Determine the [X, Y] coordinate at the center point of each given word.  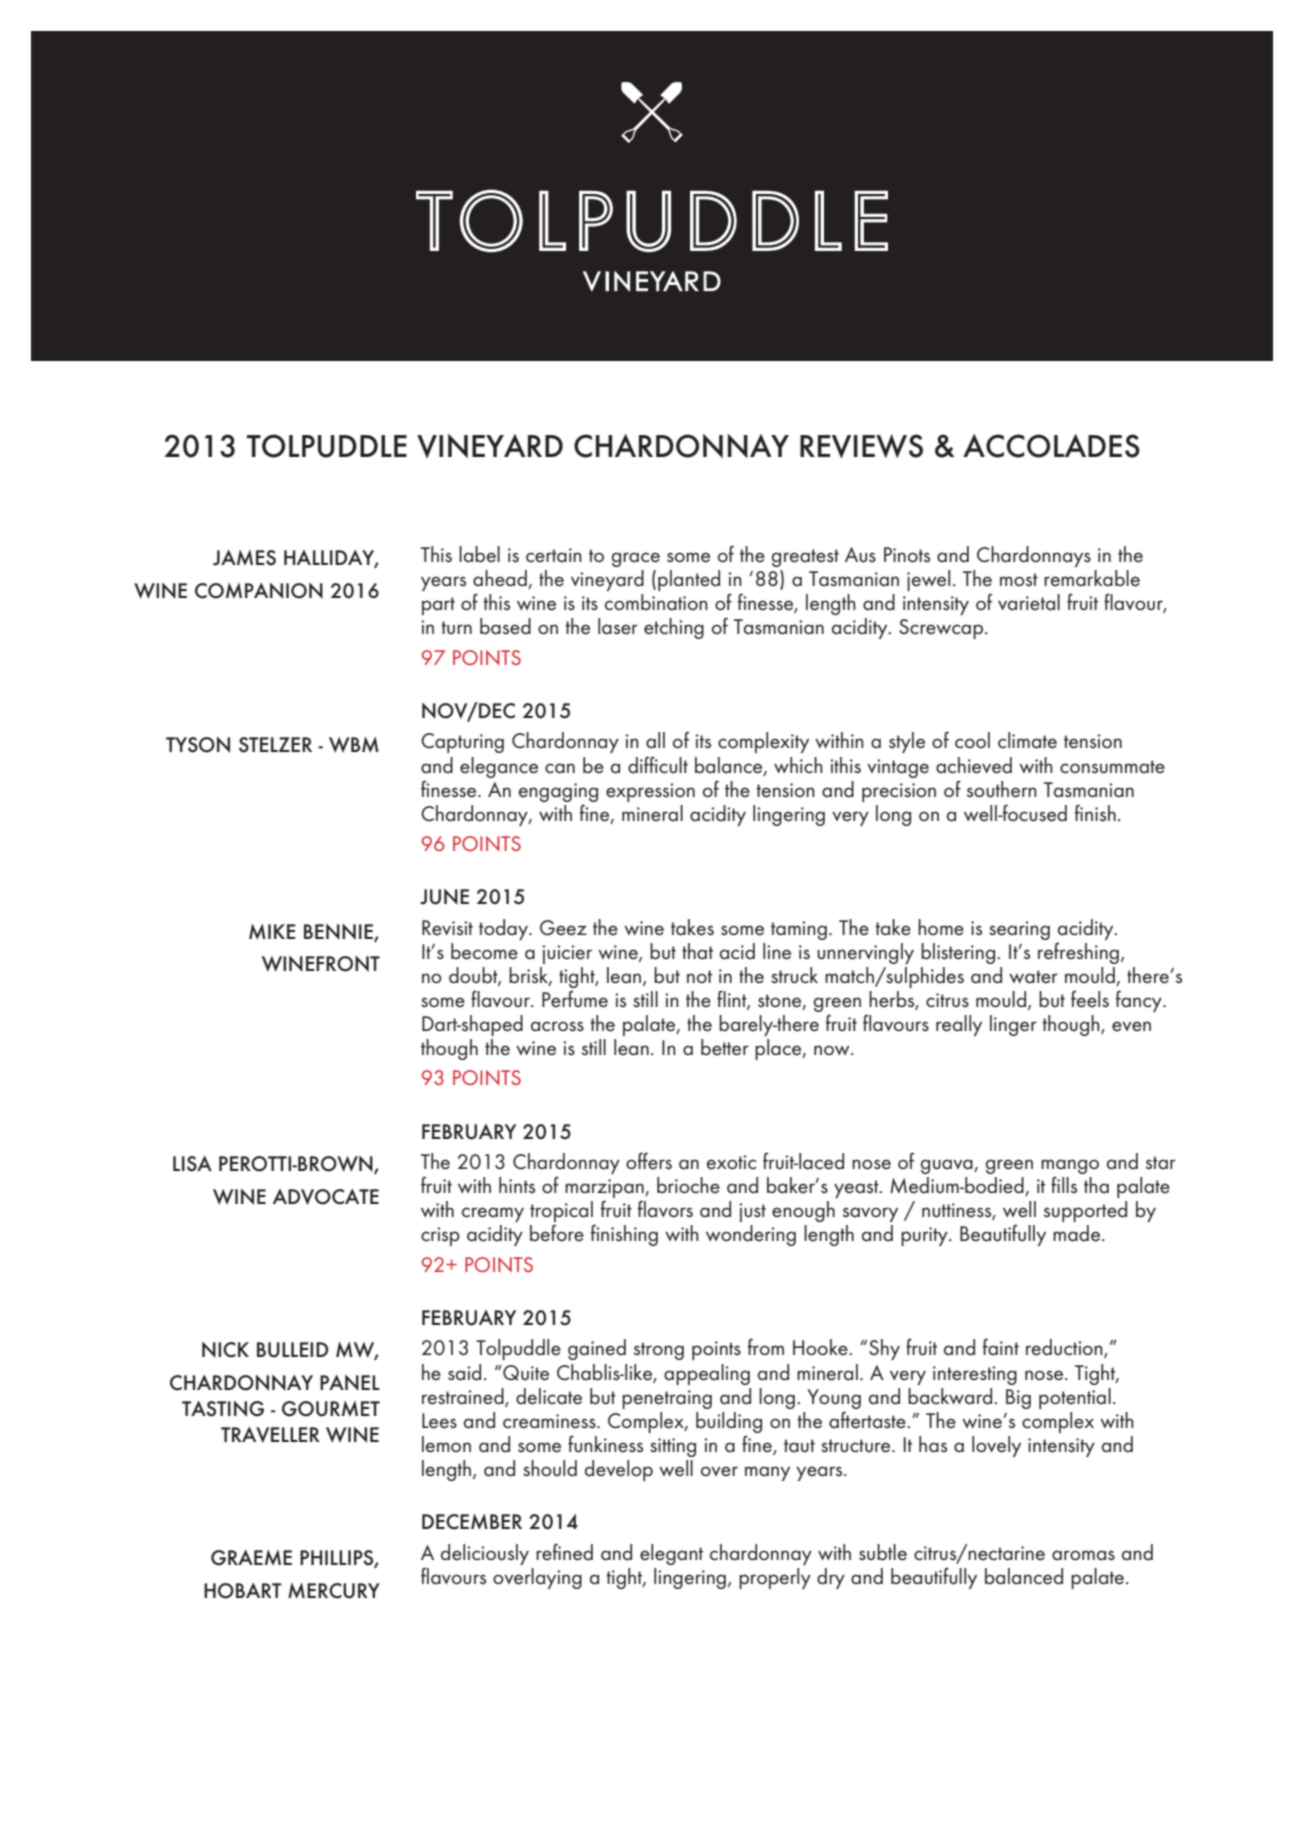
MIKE [272, 931]
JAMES [244, 558]
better [725, 1047]
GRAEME [251, 1558]
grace [636, 559]
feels [1090, 999]
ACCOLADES [1051, 446]
